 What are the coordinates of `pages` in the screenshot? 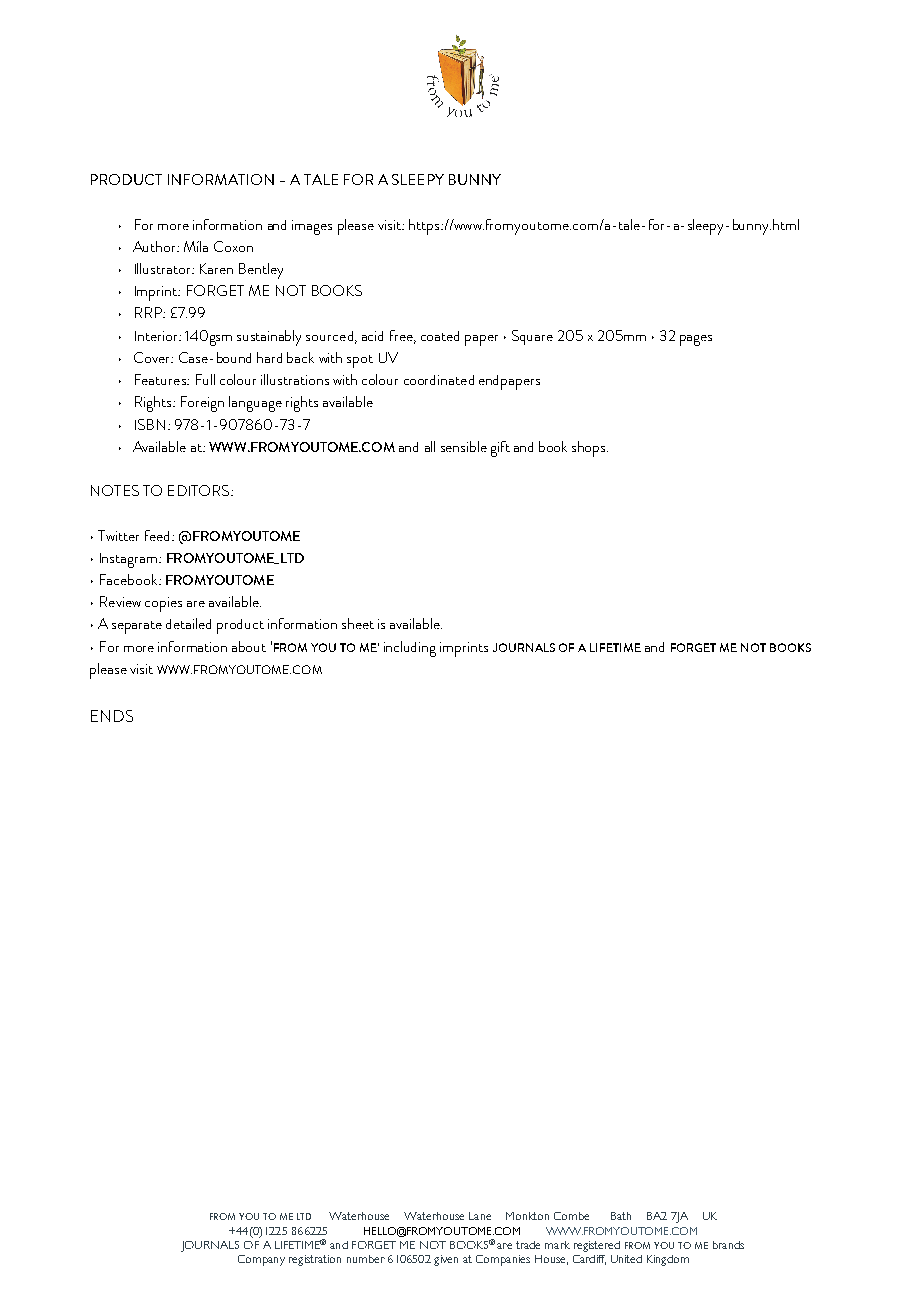 It's located at (696, 340).
